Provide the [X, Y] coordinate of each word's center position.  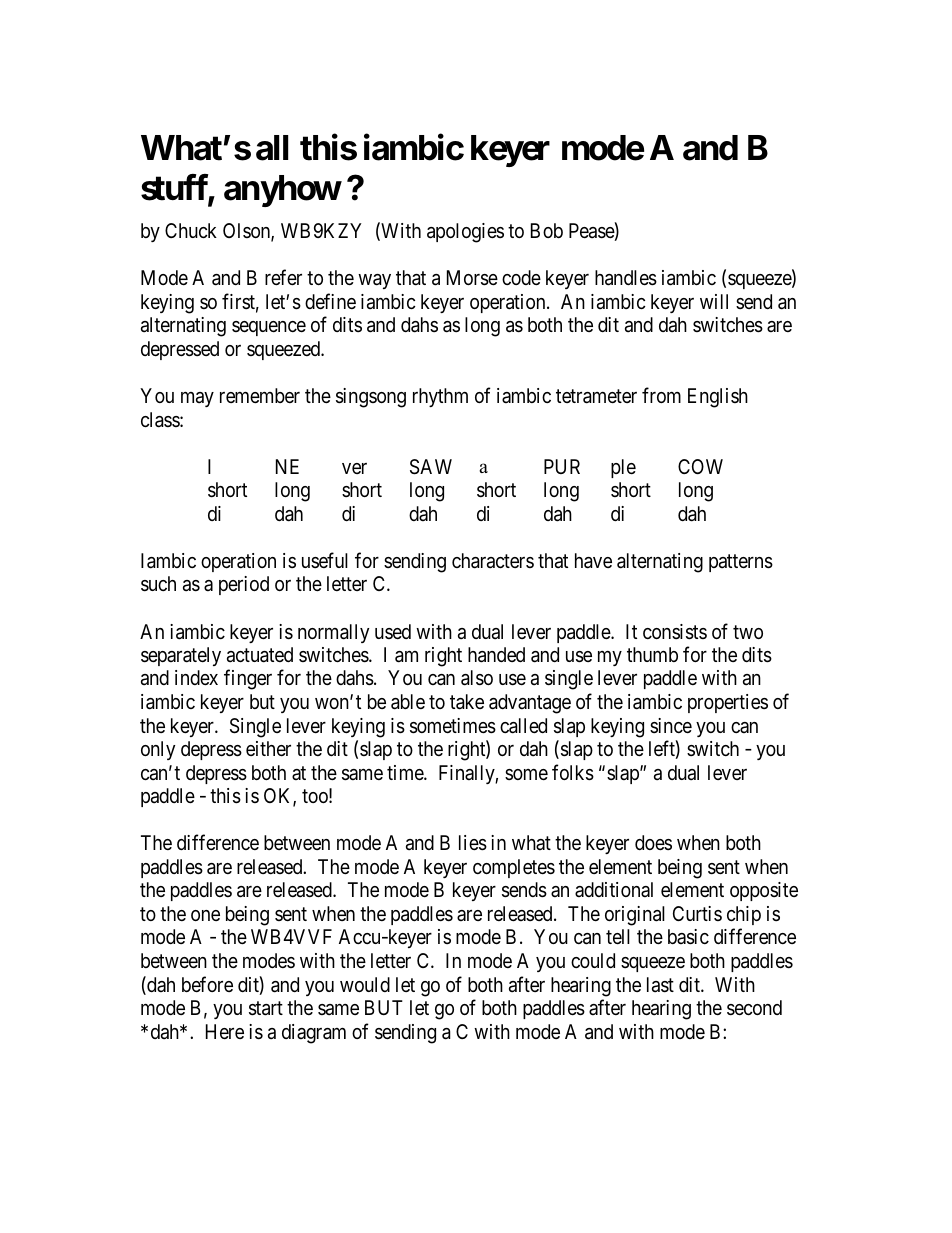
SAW [431, 467]
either [268, 748]
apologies [465, 233]
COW [700, 466]
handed [496, 655]
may [197, 399]
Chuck [191, 230]
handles [626, 278]
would [365, 984]
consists [675, 632]
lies [473, 843]
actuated [260, 655]
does [653, 842]
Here [225, 1031]
